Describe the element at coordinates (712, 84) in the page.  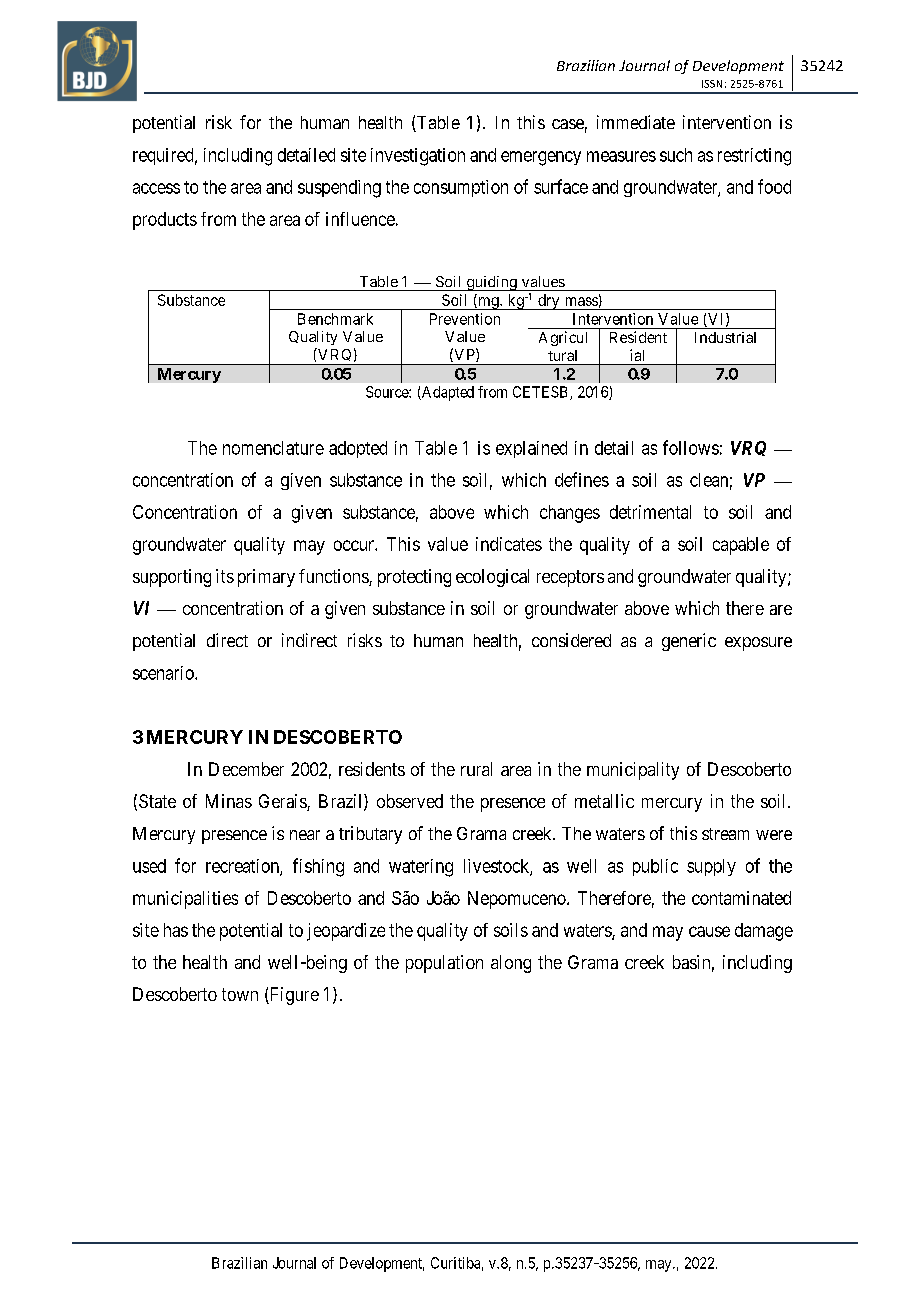
I see `ISSN` at that location.
